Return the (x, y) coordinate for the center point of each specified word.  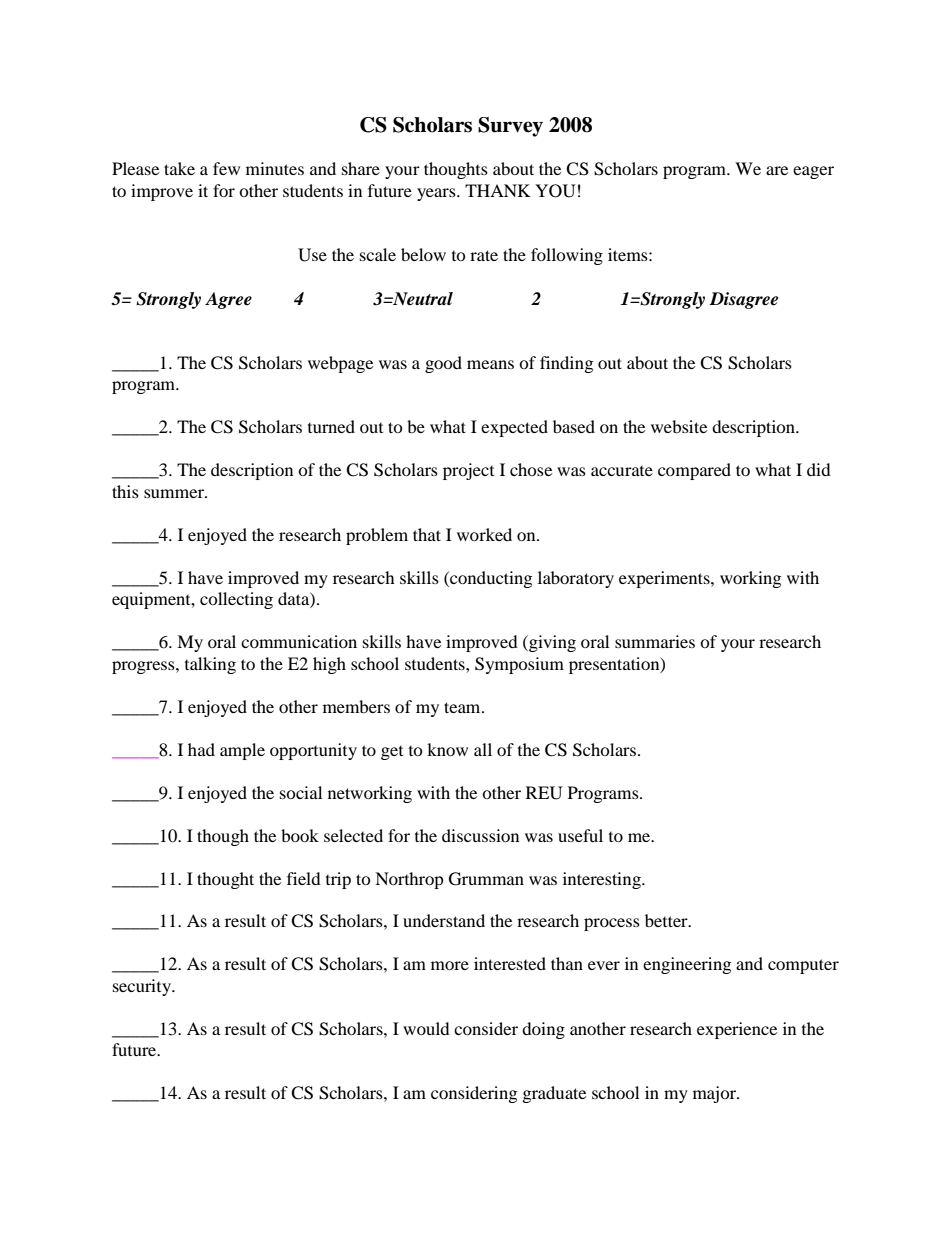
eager (813, 172)
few (226, 168)
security (143, 987)
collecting (236, 600)
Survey (510, 127)
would (426, 1028)
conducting (490, 579)
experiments (665, 579)
